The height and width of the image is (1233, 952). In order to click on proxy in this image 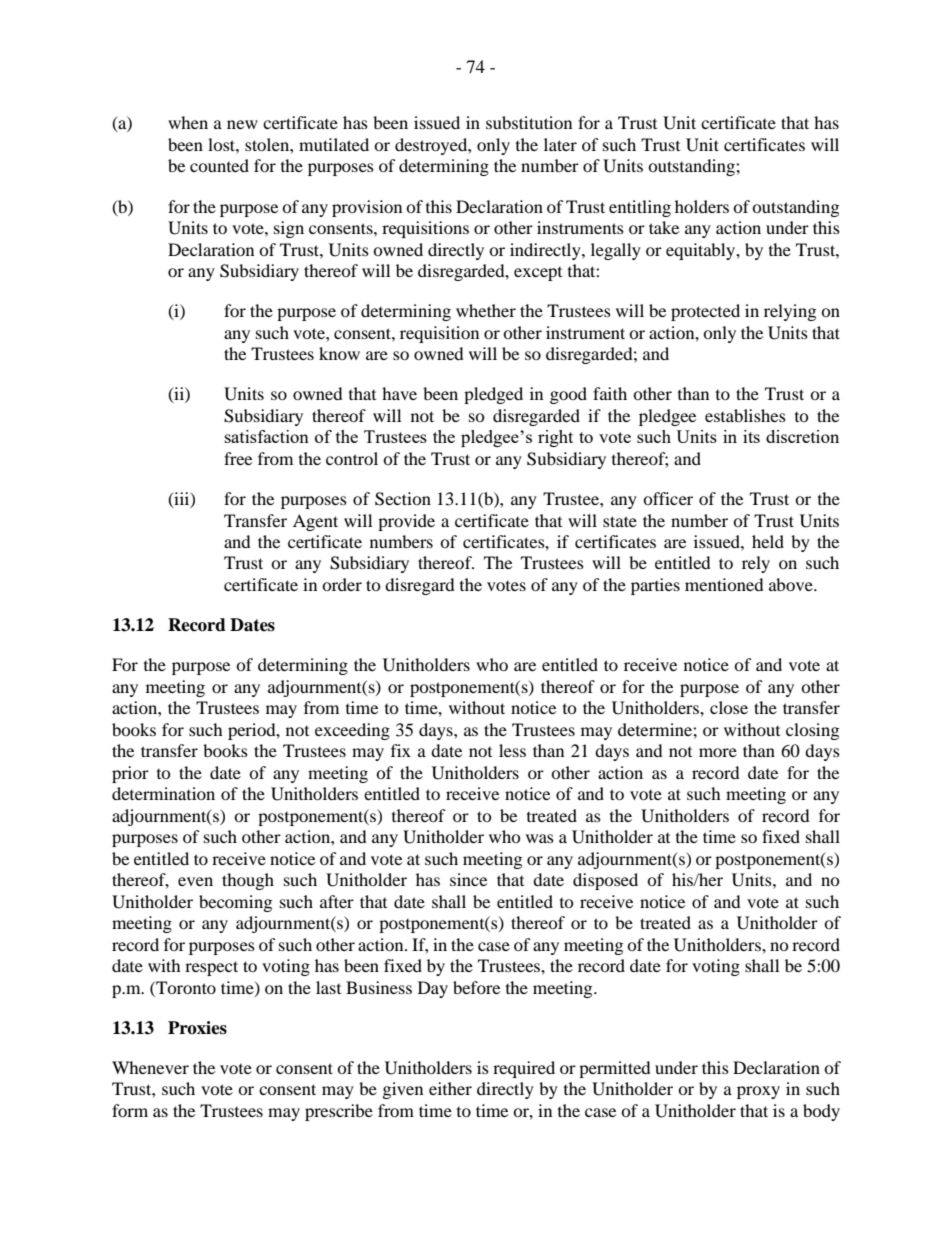, I will do `click(758, 1092)`.
